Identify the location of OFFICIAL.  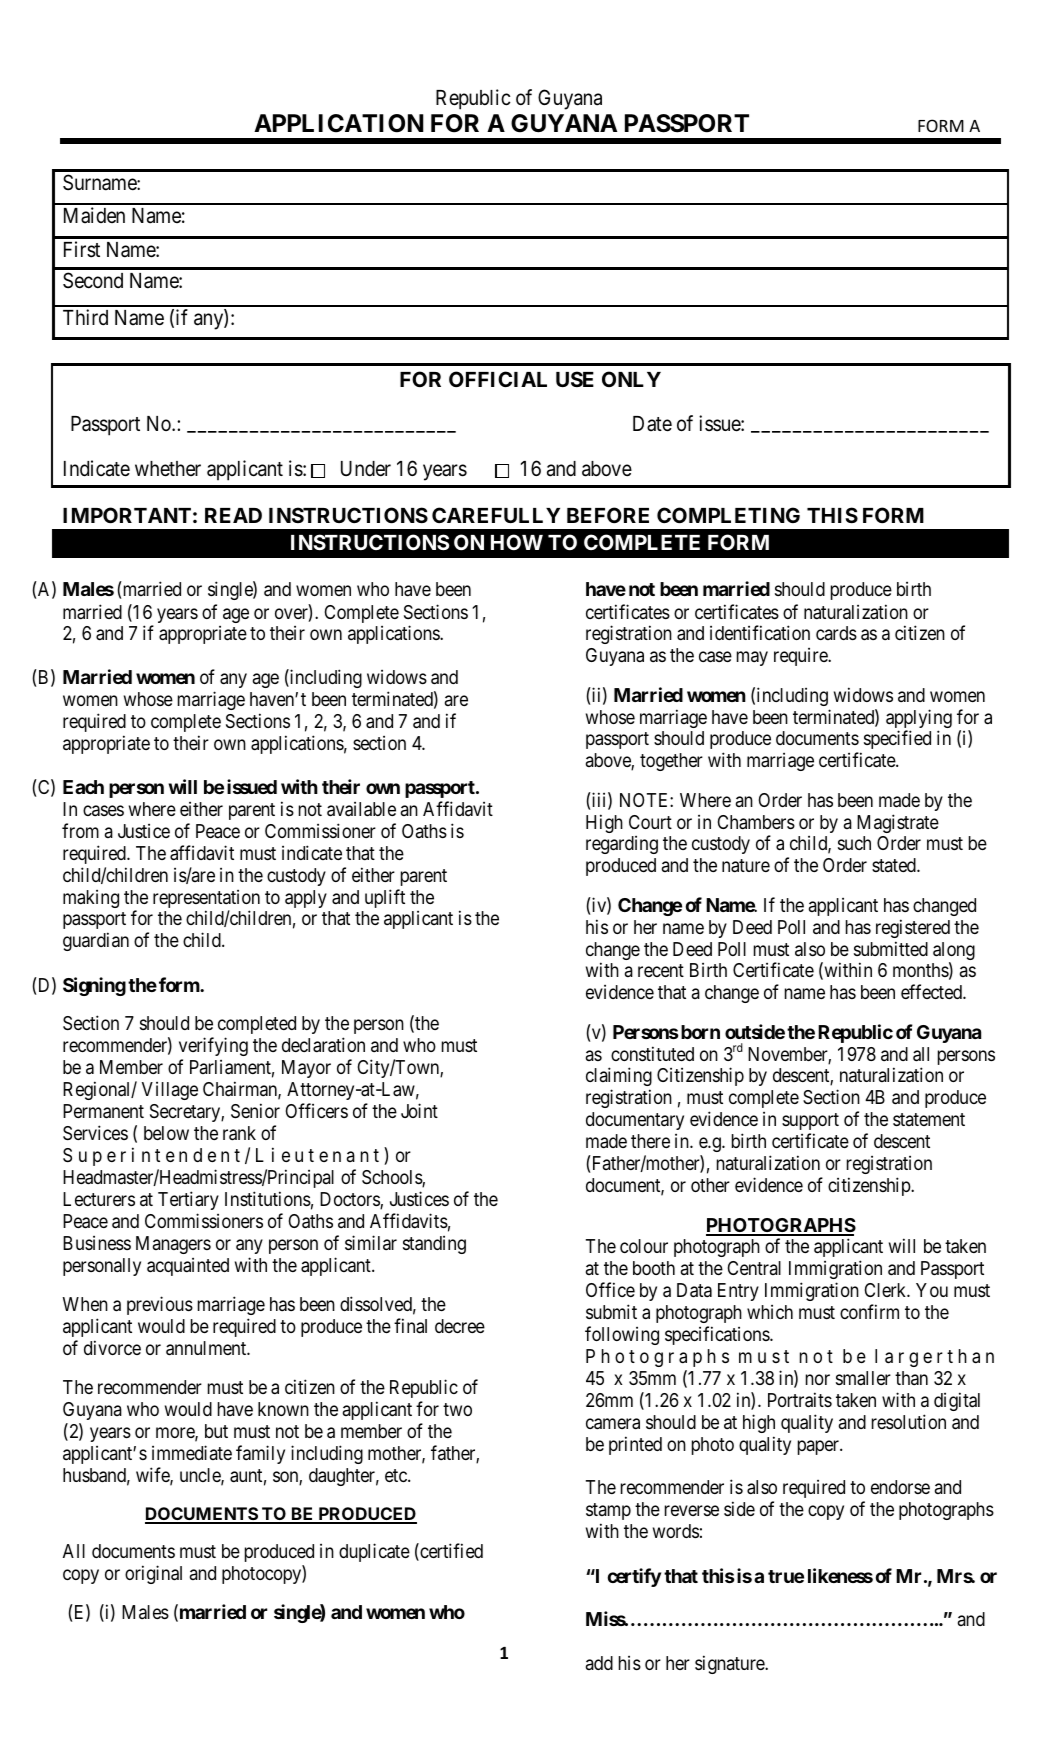
(498, 379).
